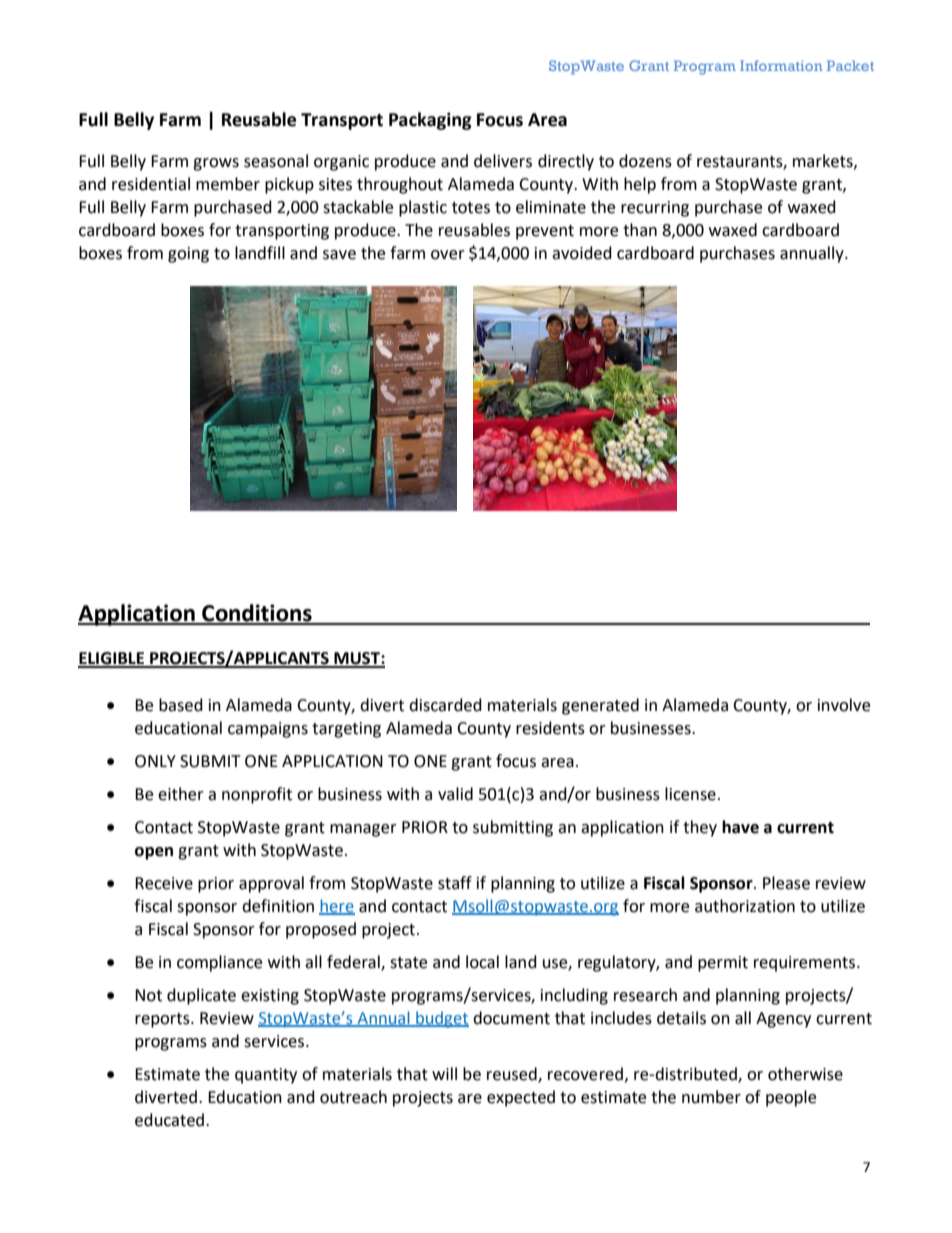  What do you see at coordinates (445, 705) in the image?
I see `discarded` at bounding box center [445, 705].
